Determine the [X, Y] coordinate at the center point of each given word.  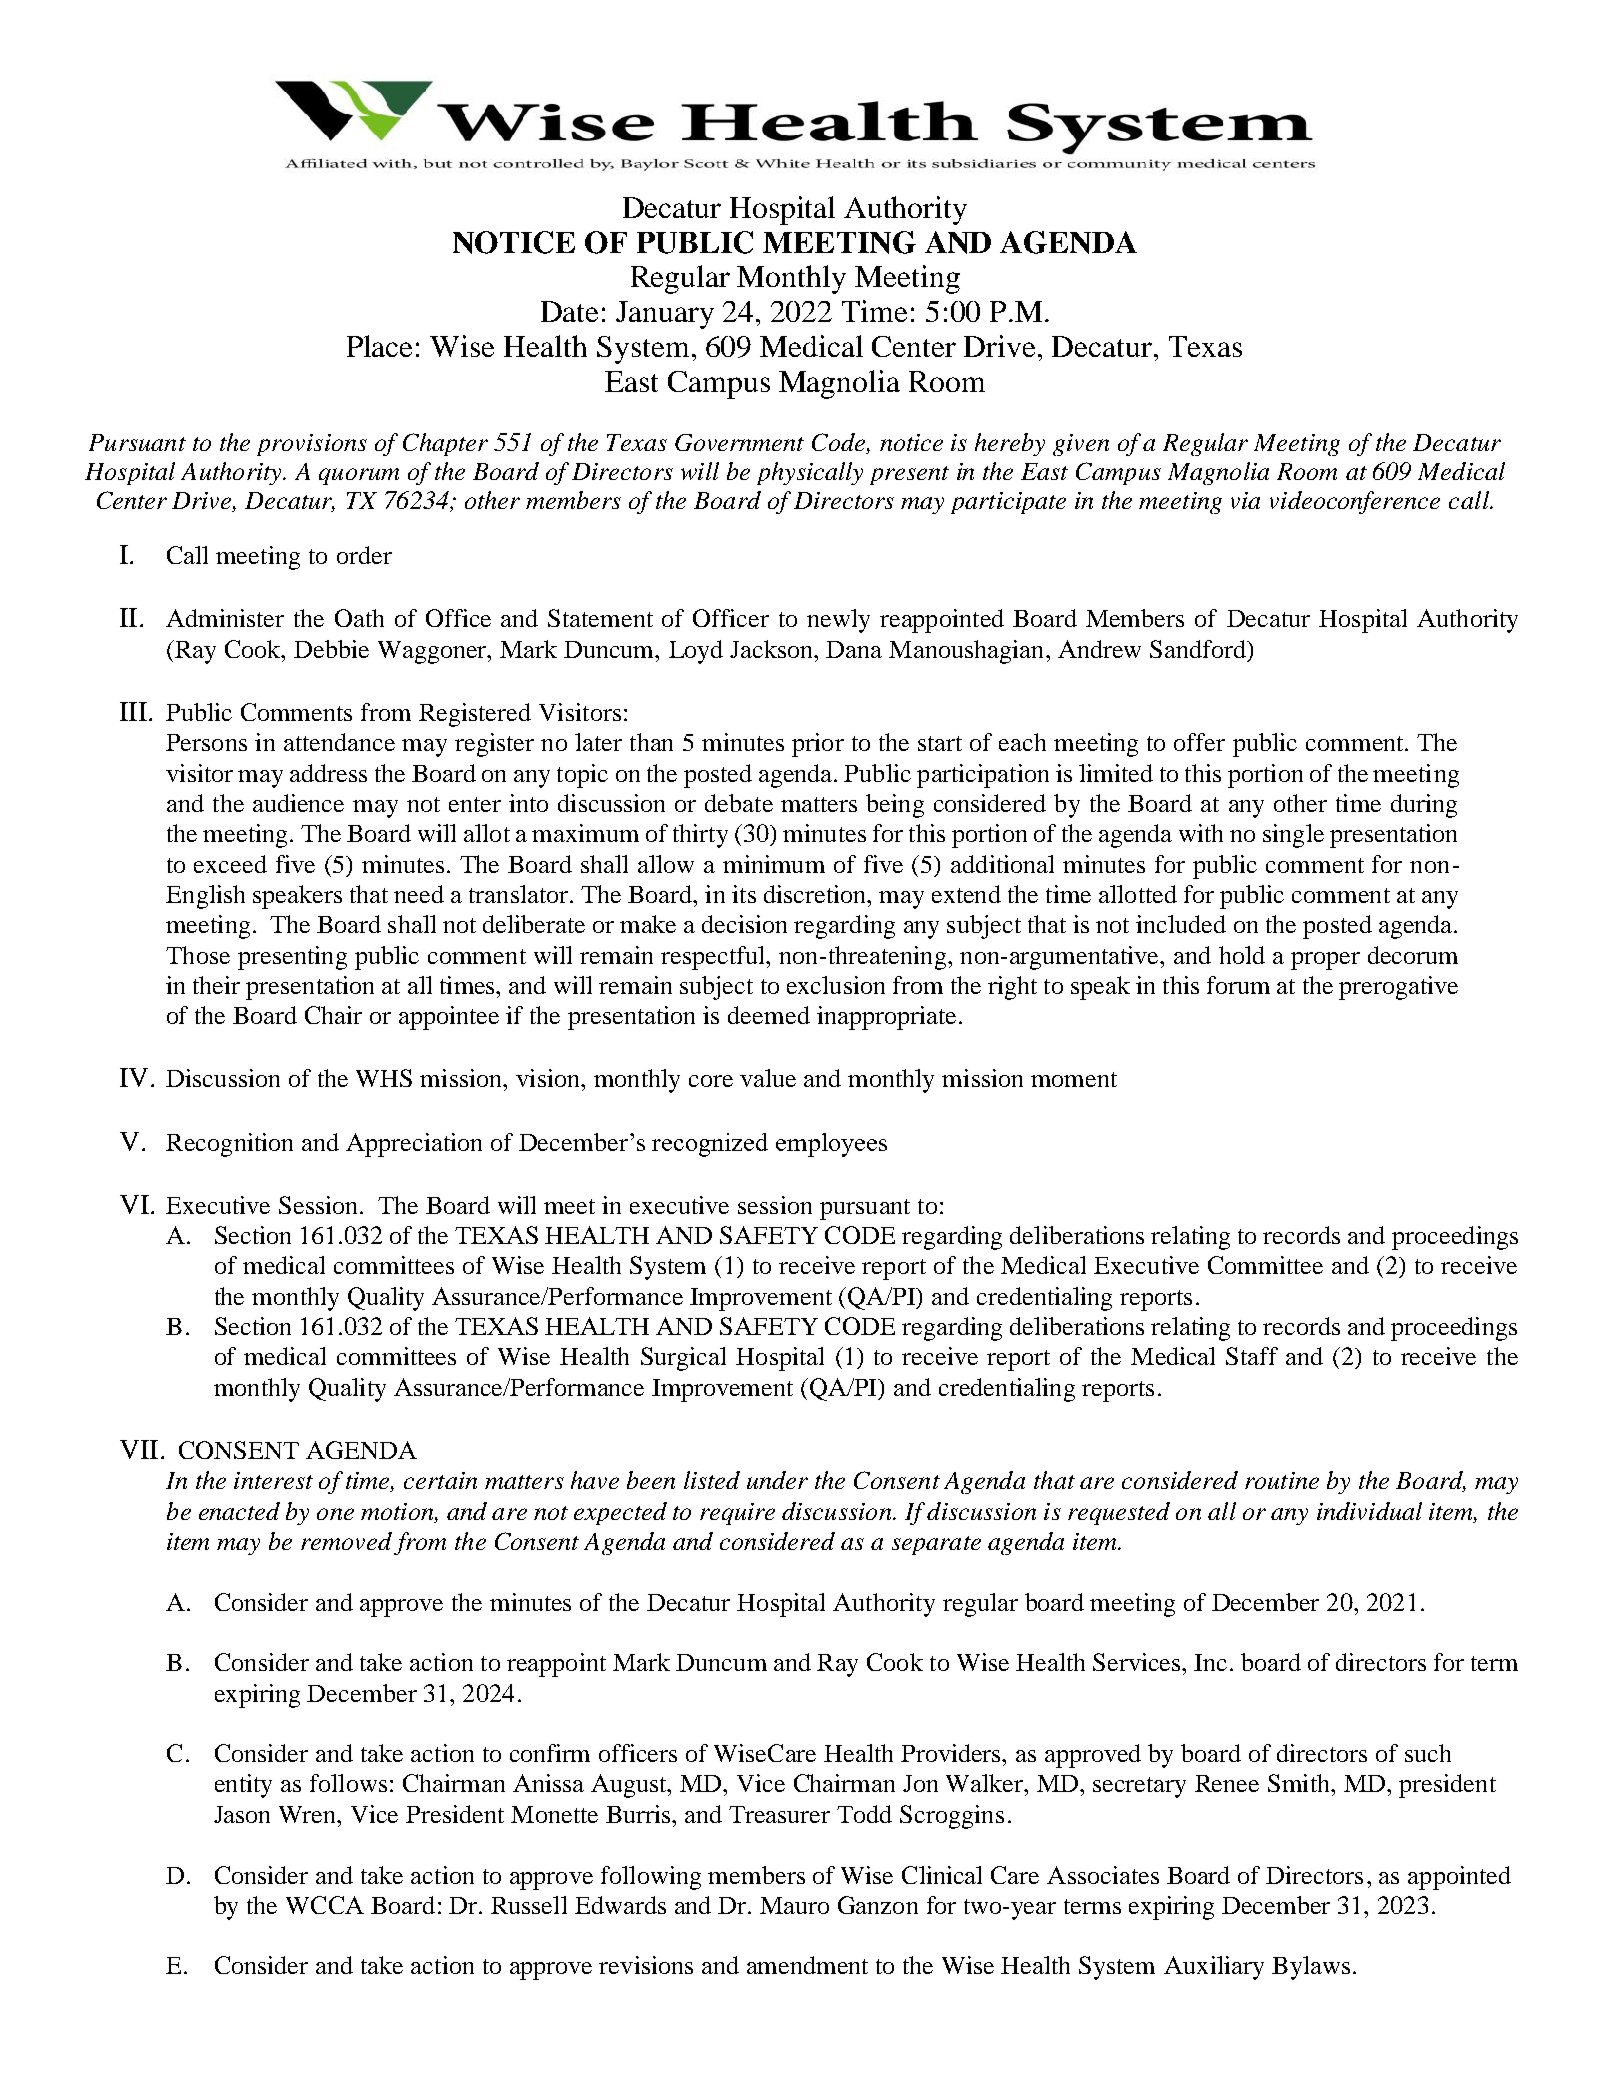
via [1245, 500]
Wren [309, 1814]
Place [379, 346]
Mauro [794, 1905]
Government [739, 442]
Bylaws [1311, 1968]
